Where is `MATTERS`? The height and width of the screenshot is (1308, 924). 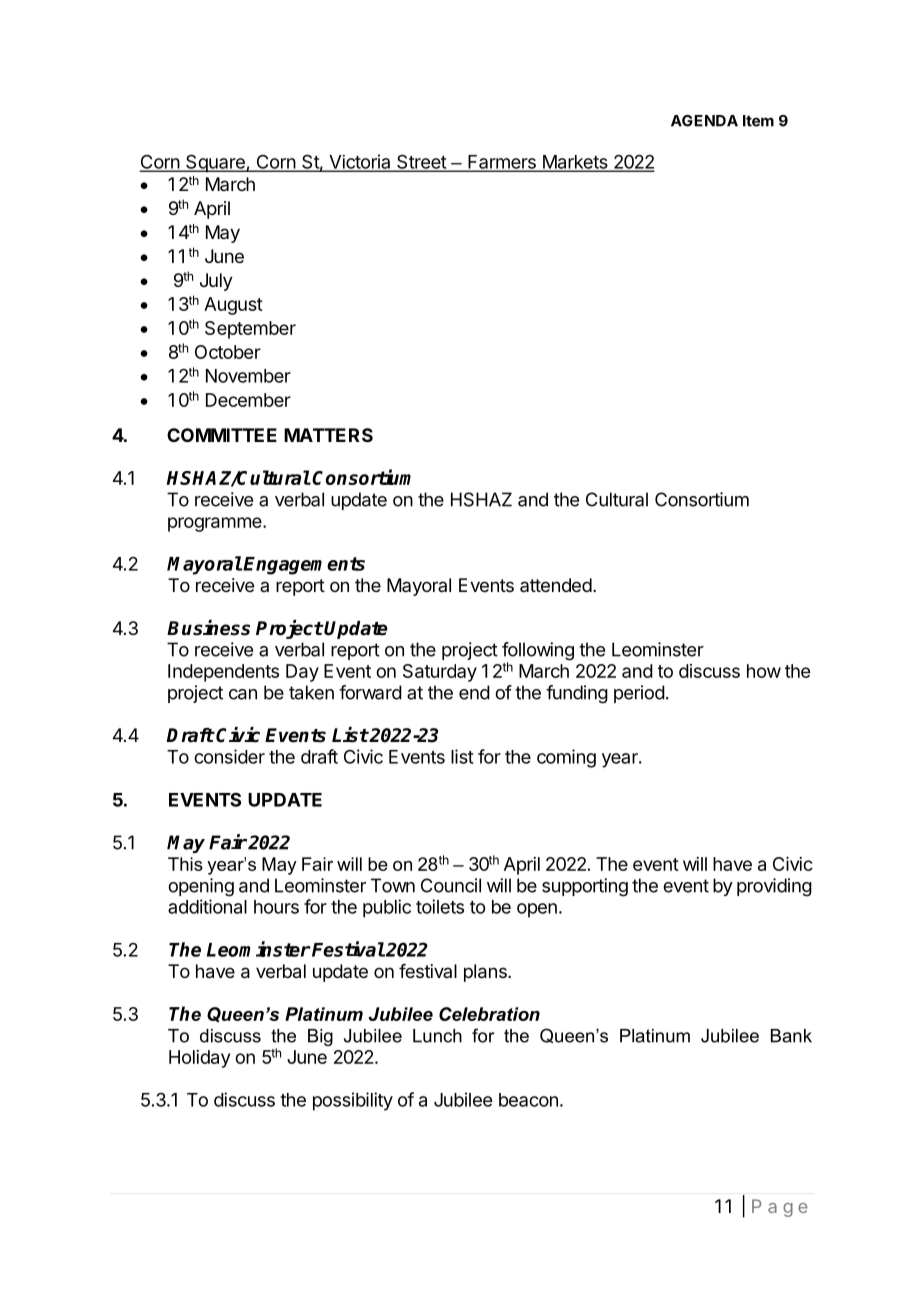 MATTERS is located at coordinates (328, 435).
